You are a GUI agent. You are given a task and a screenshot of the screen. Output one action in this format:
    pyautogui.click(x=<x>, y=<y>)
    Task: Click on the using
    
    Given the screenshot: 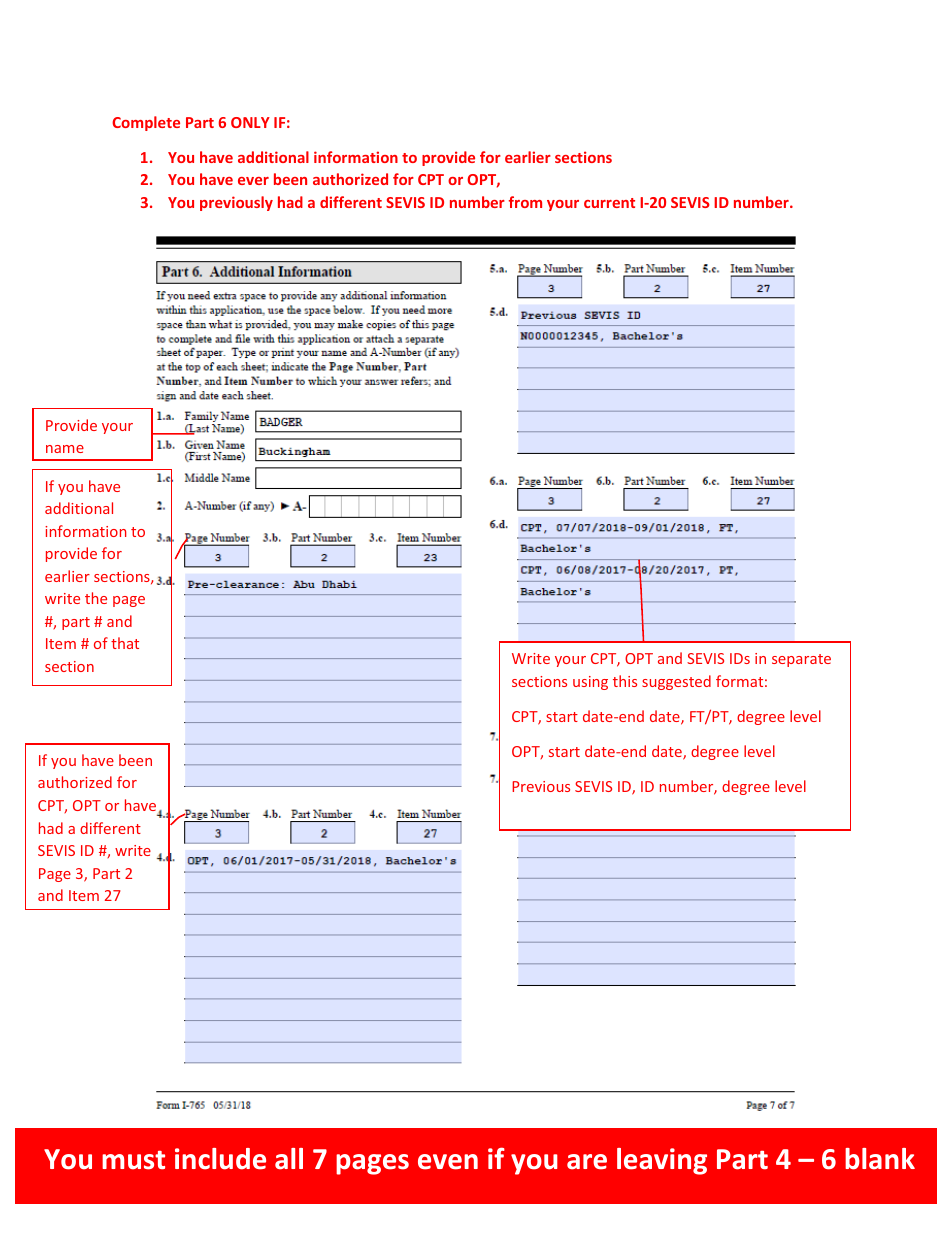 What is the action you would take?
    pyautogui.click(x=590, y=683)
